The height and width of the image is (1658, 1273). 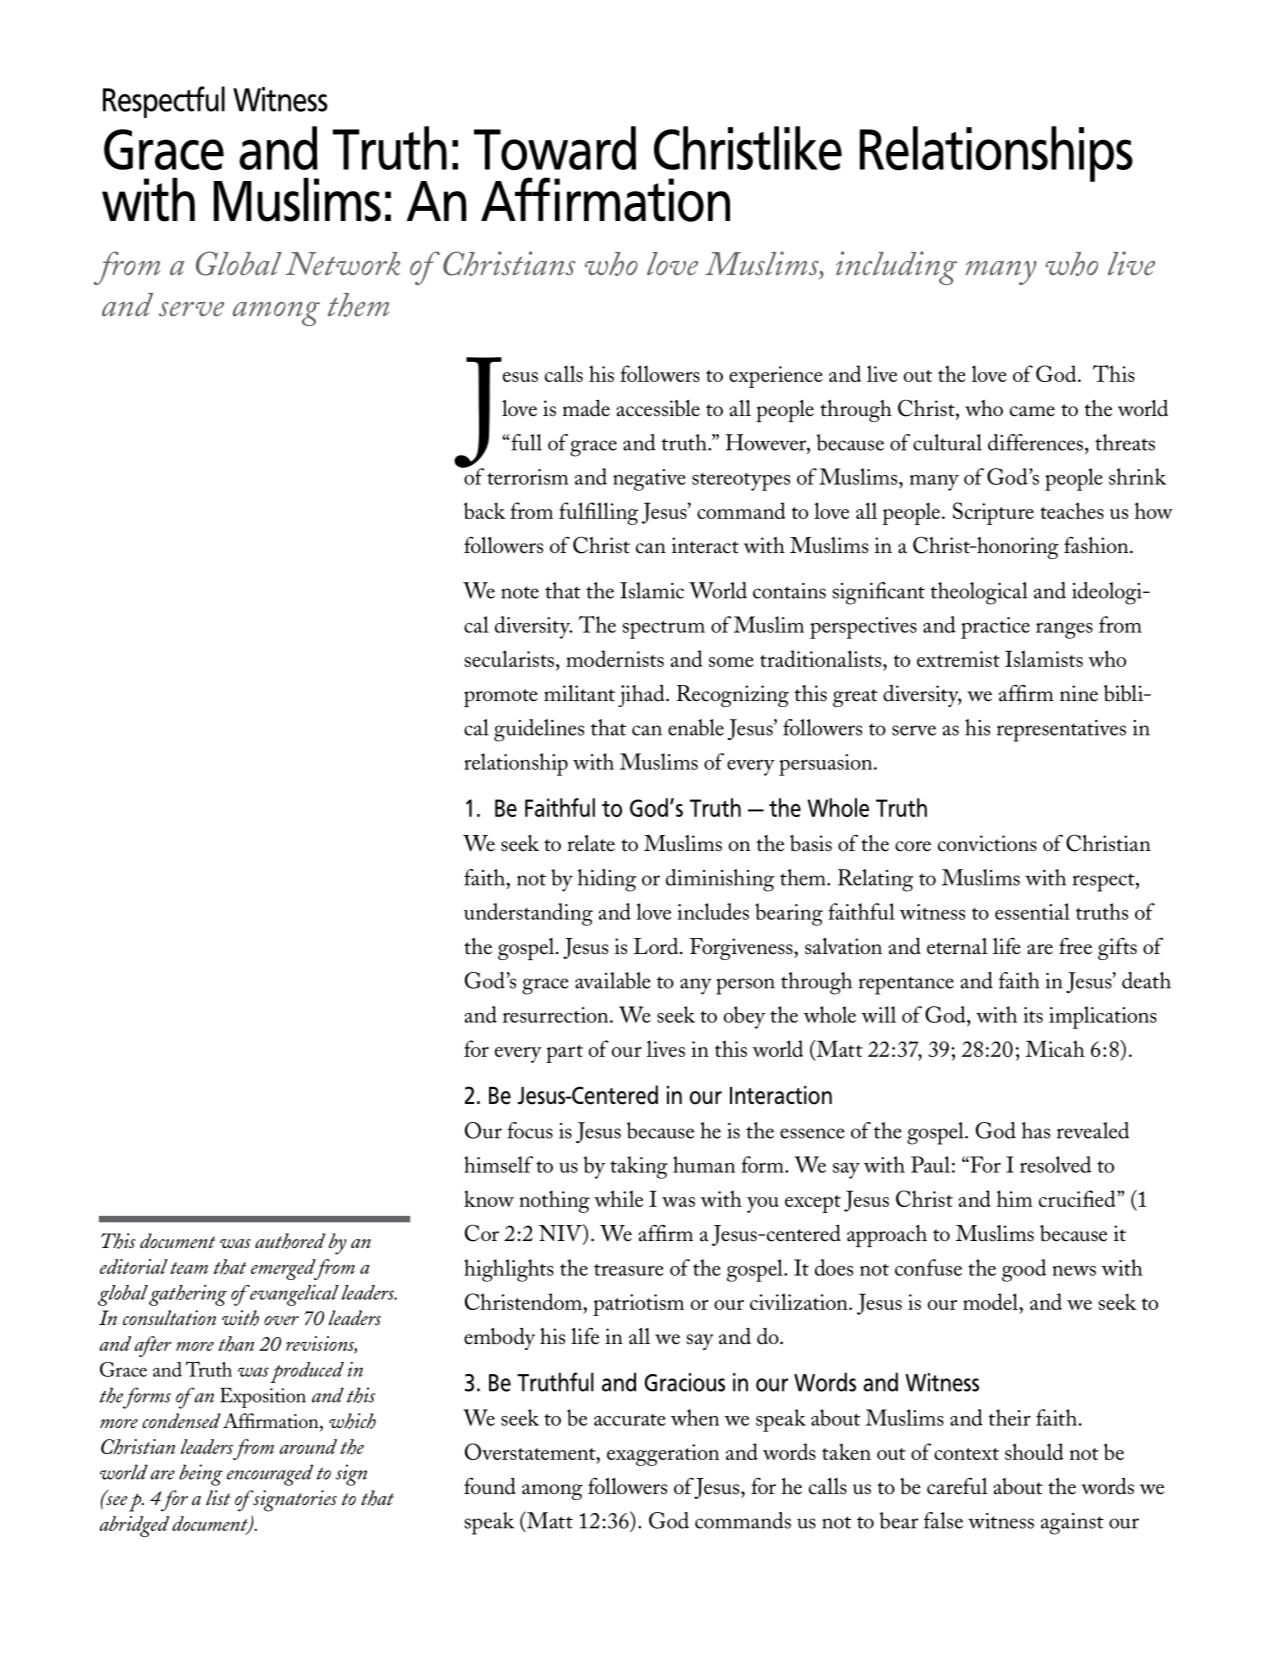 What do you see at coordinates (555, 148) in the image?
I see `Toward` at bounding box center [555, 148].
